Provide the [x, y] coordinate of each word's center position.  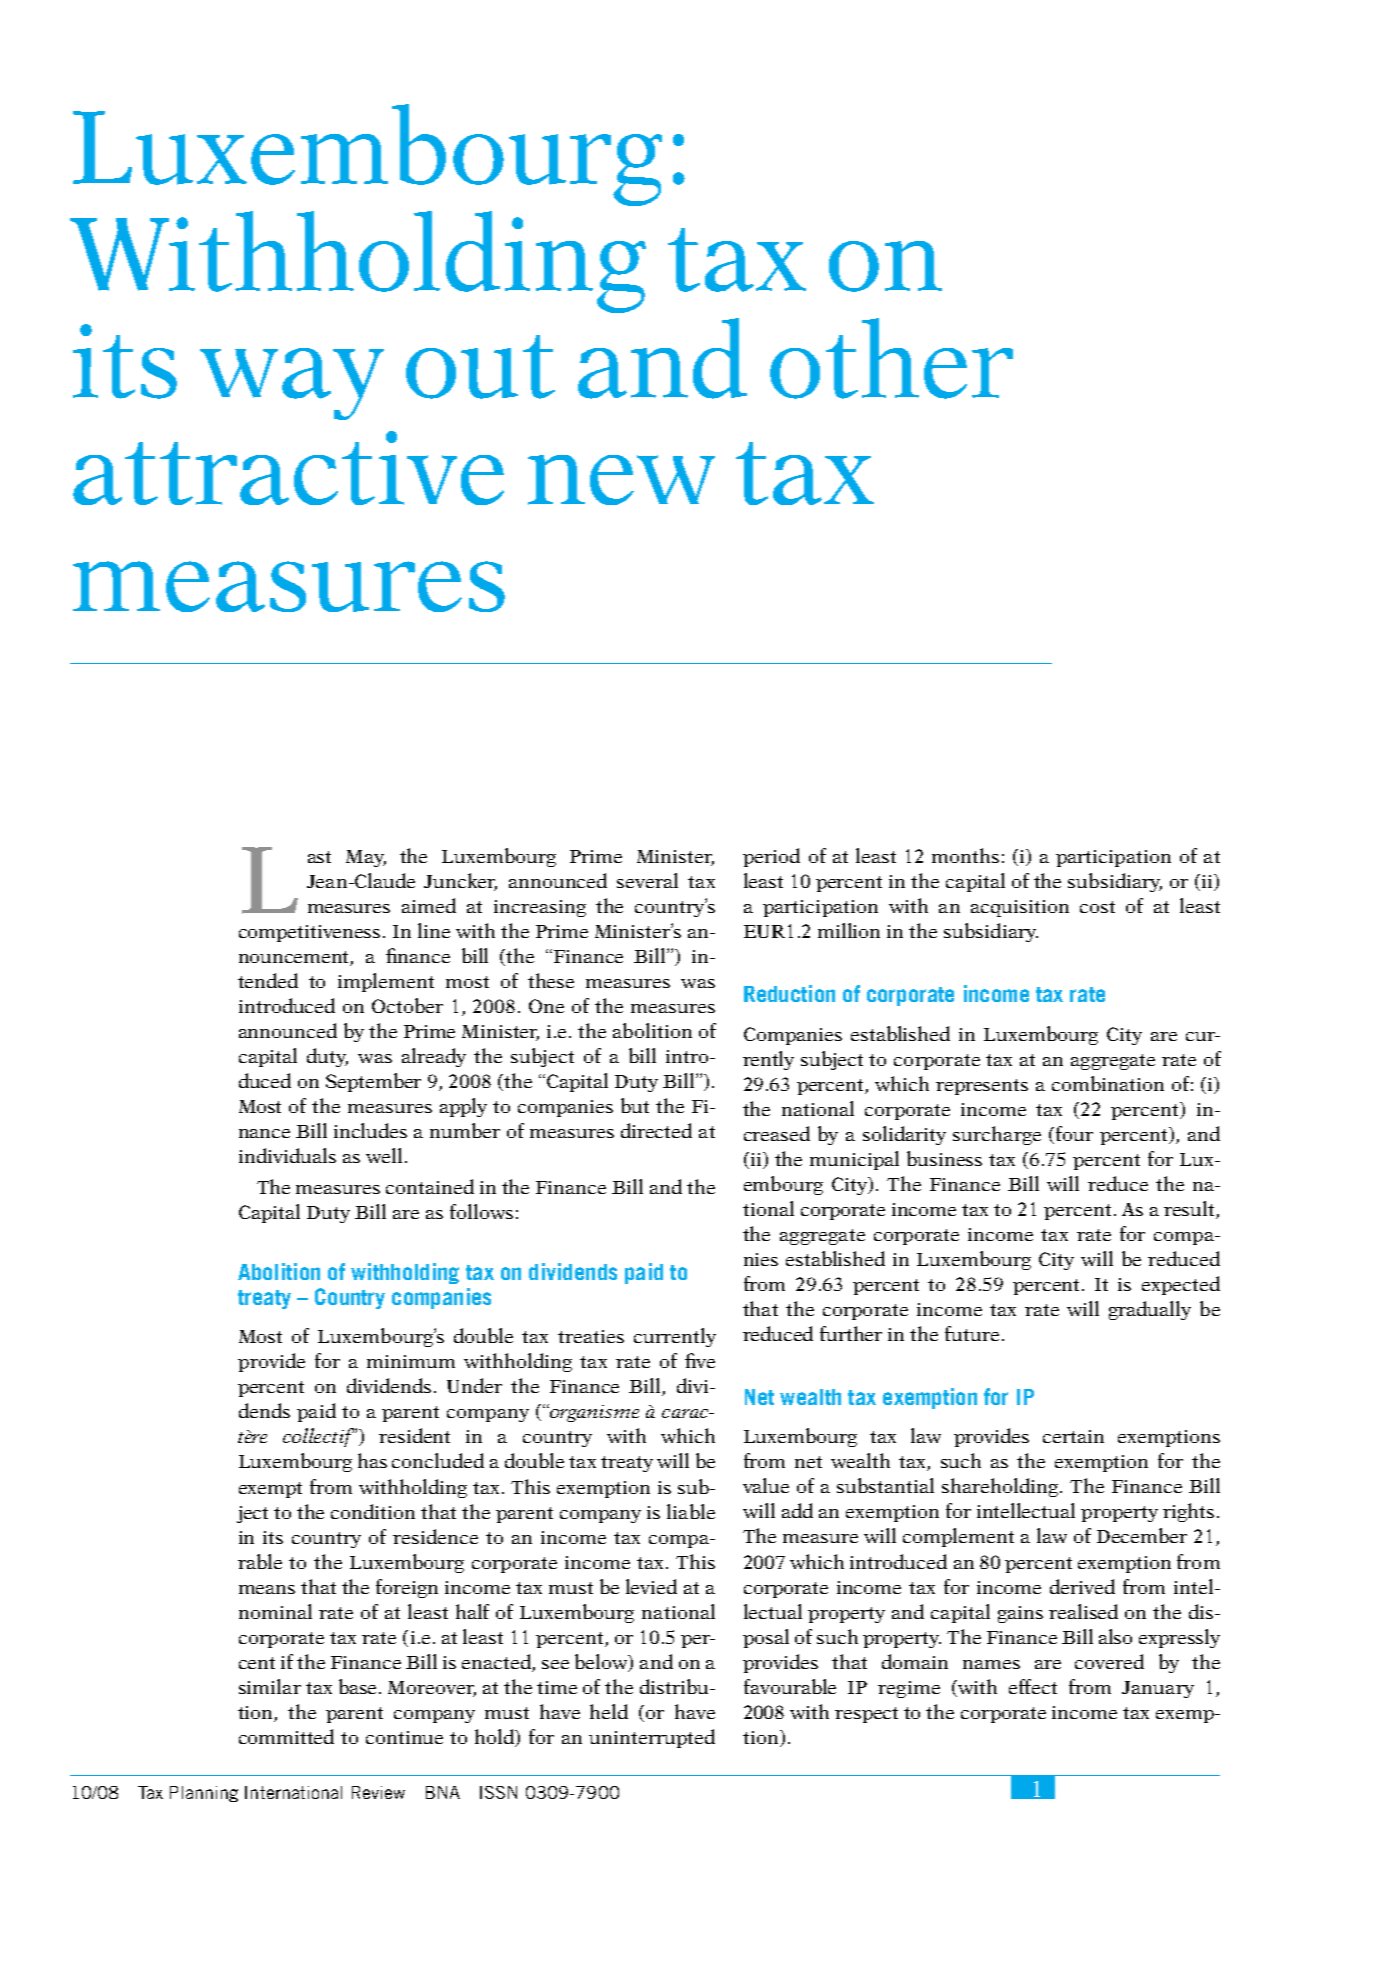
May [366, 858]
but [635, 1105]
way [292, 384]
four [1074, 1133]
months [965, 855]
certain [1073, 1436]
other [891, 358]
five [700, 1360]
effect [1033, 1686]
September [373, 1082]
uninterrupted [652, 1738]
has [372, 1460]
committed [286, 1736]
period [771, 857]
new [621, 480]
